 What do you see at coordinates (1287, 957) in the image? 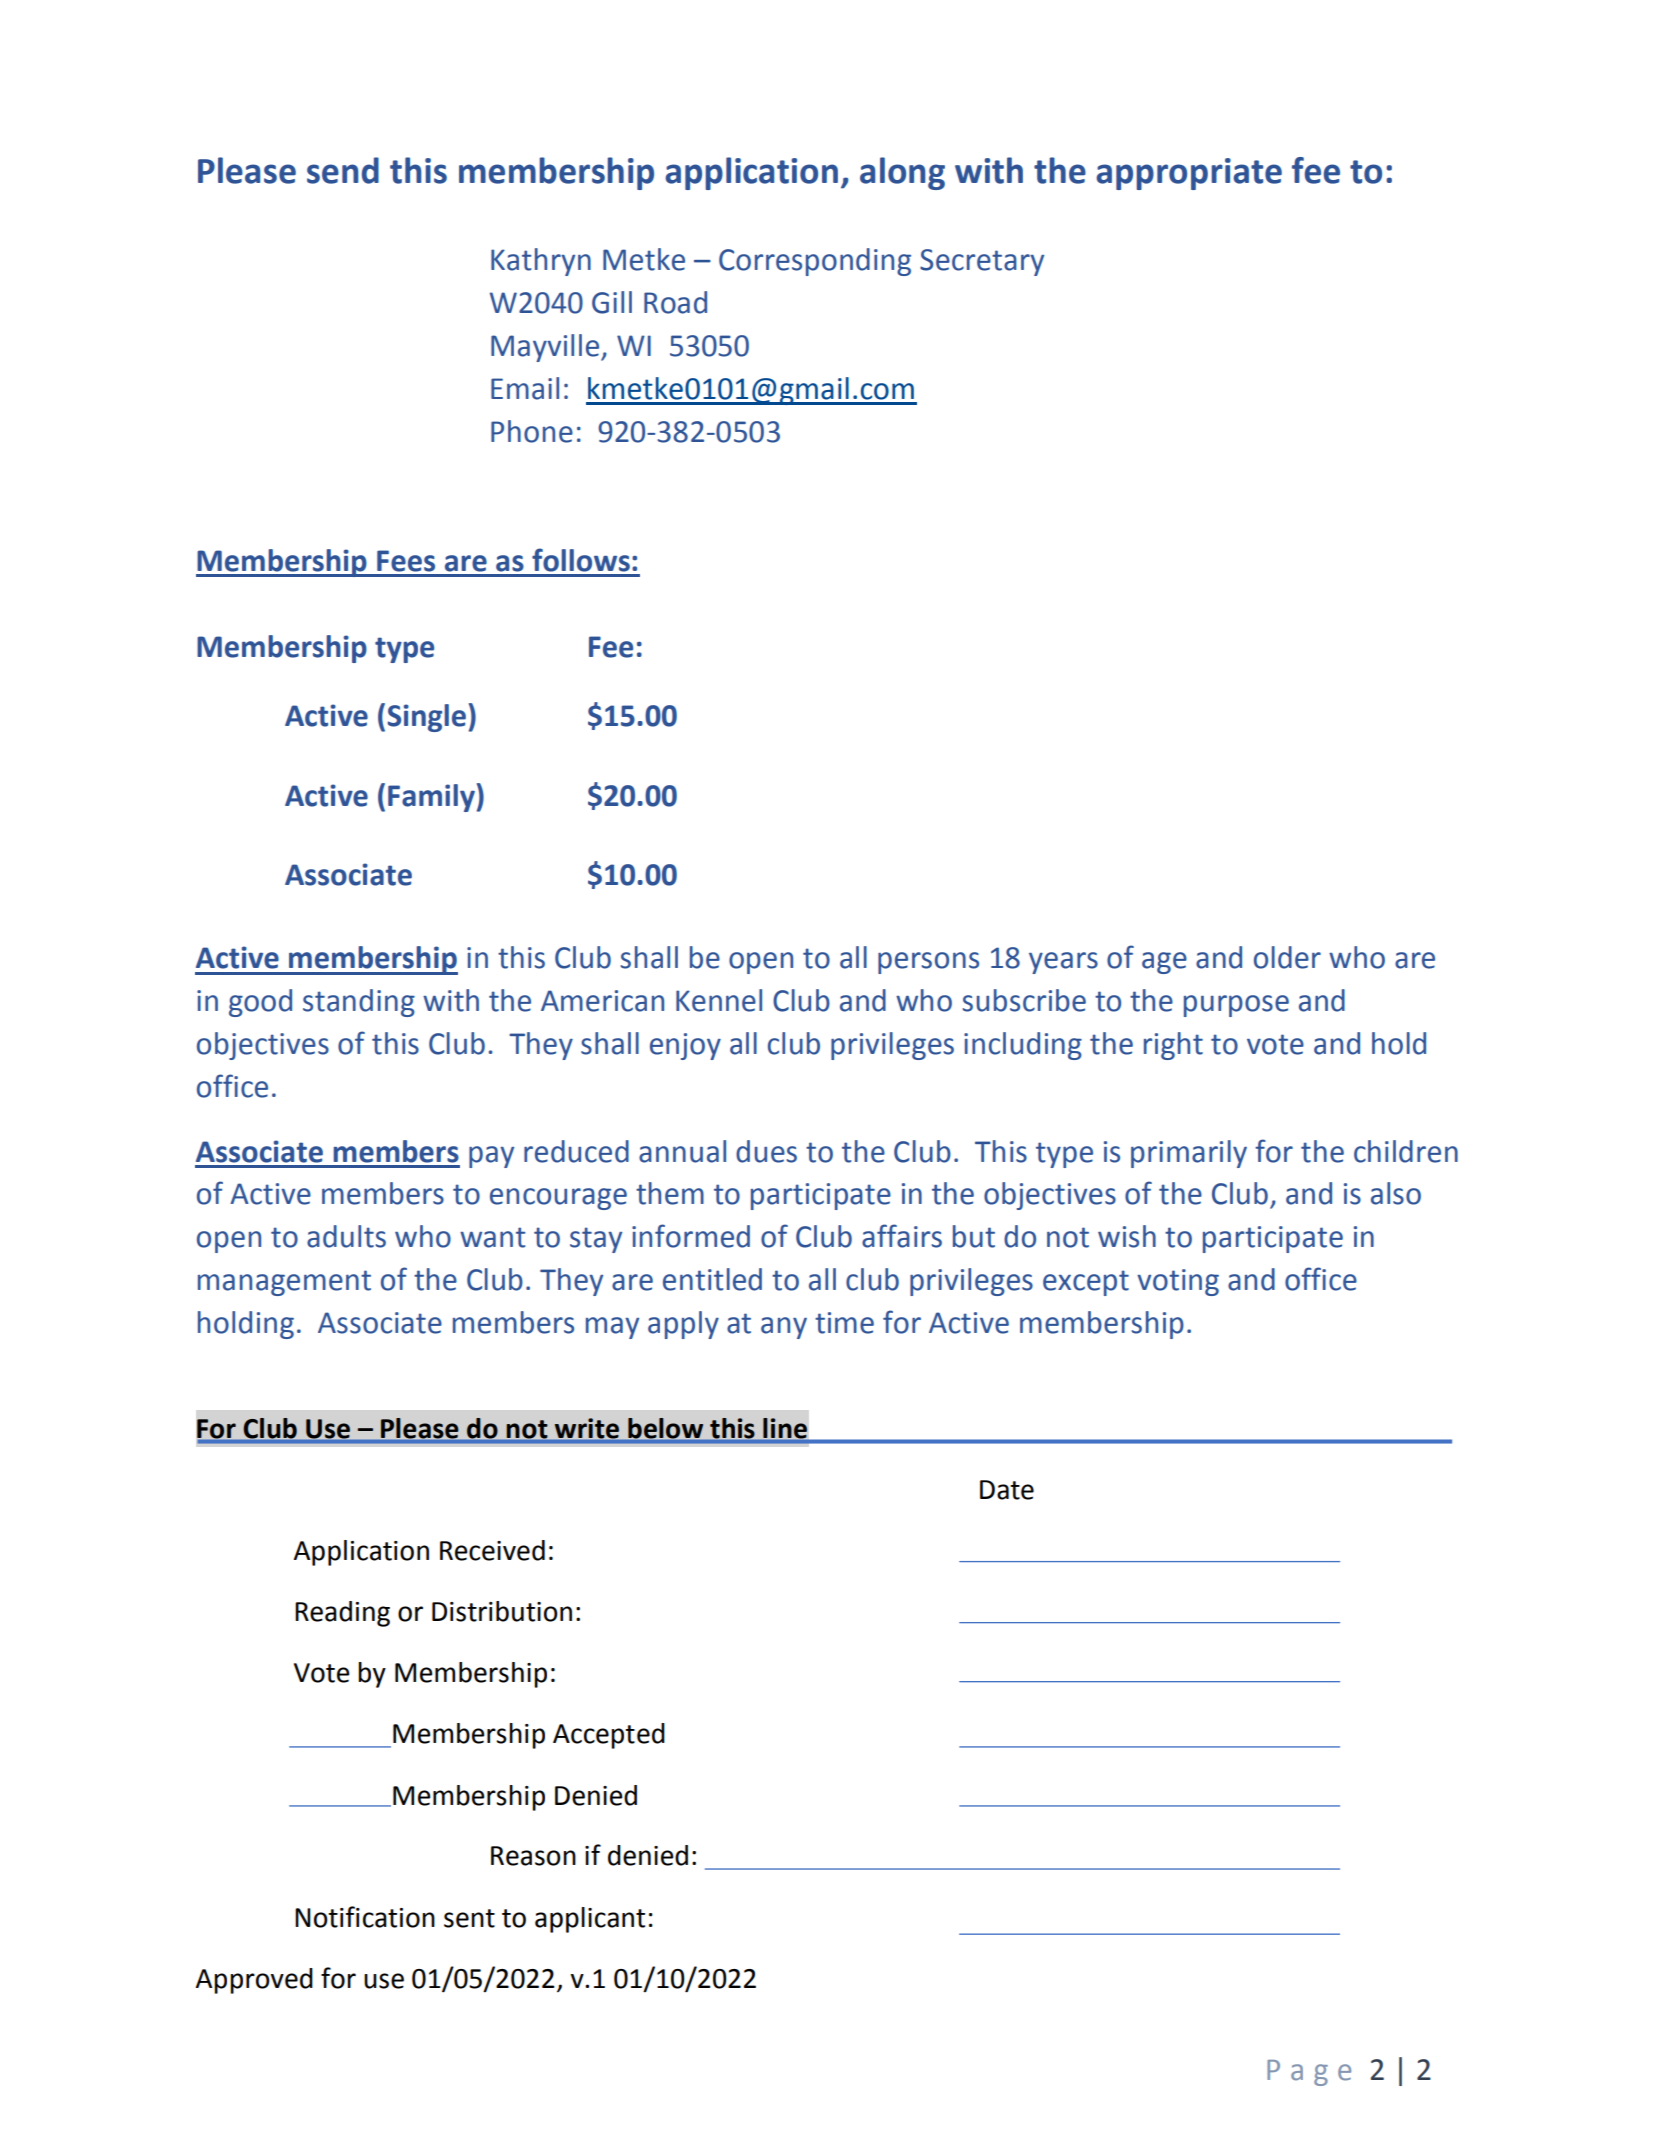
I see `older` at bounding box center [1287, 957].
